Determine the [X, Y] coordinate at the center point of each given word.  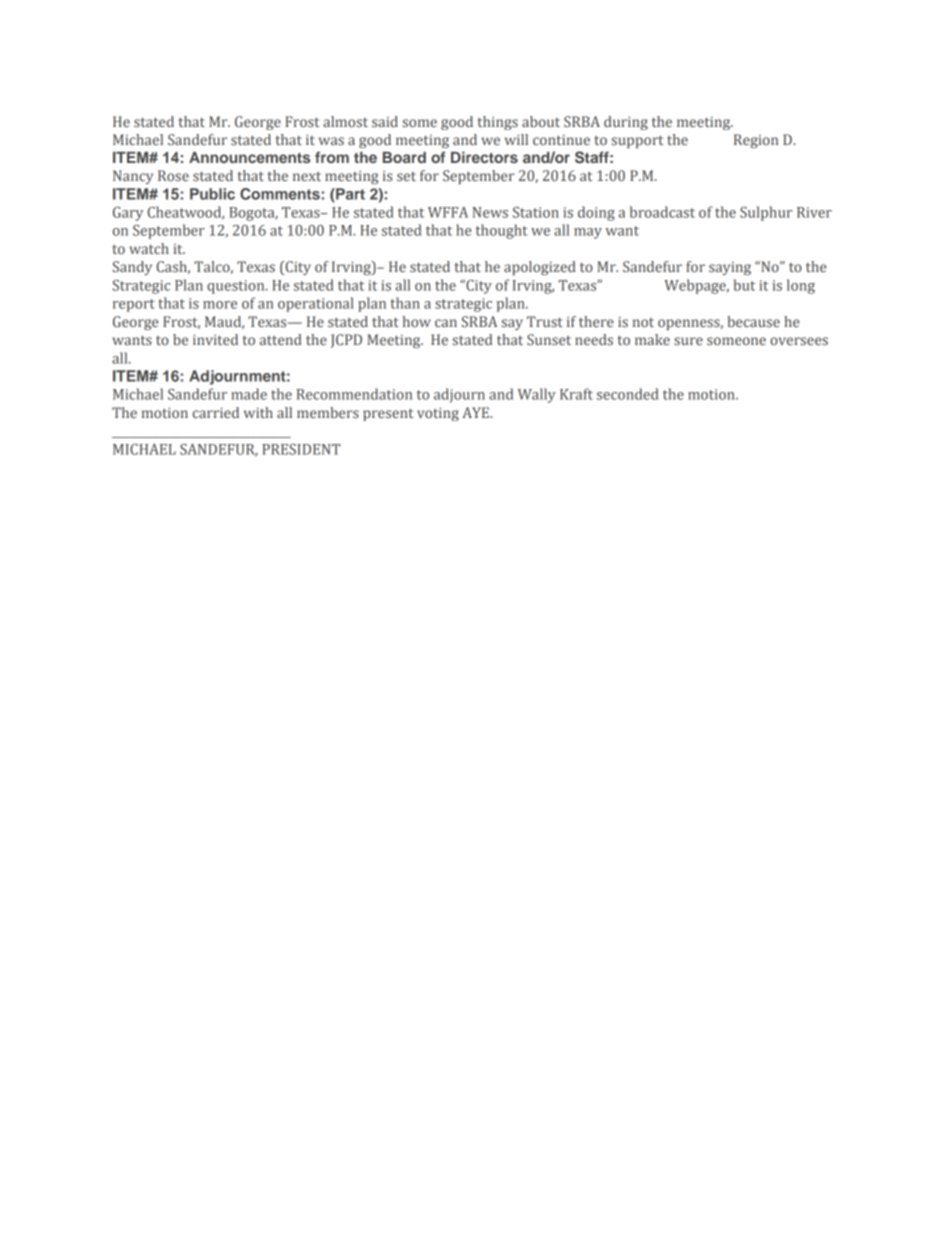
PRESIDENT [301, 449]
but [744, 285]
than [405, 303]
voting [438, 414]
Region [756, 141]
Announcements [249, 157]
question [237, 287]
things [497, 123]
